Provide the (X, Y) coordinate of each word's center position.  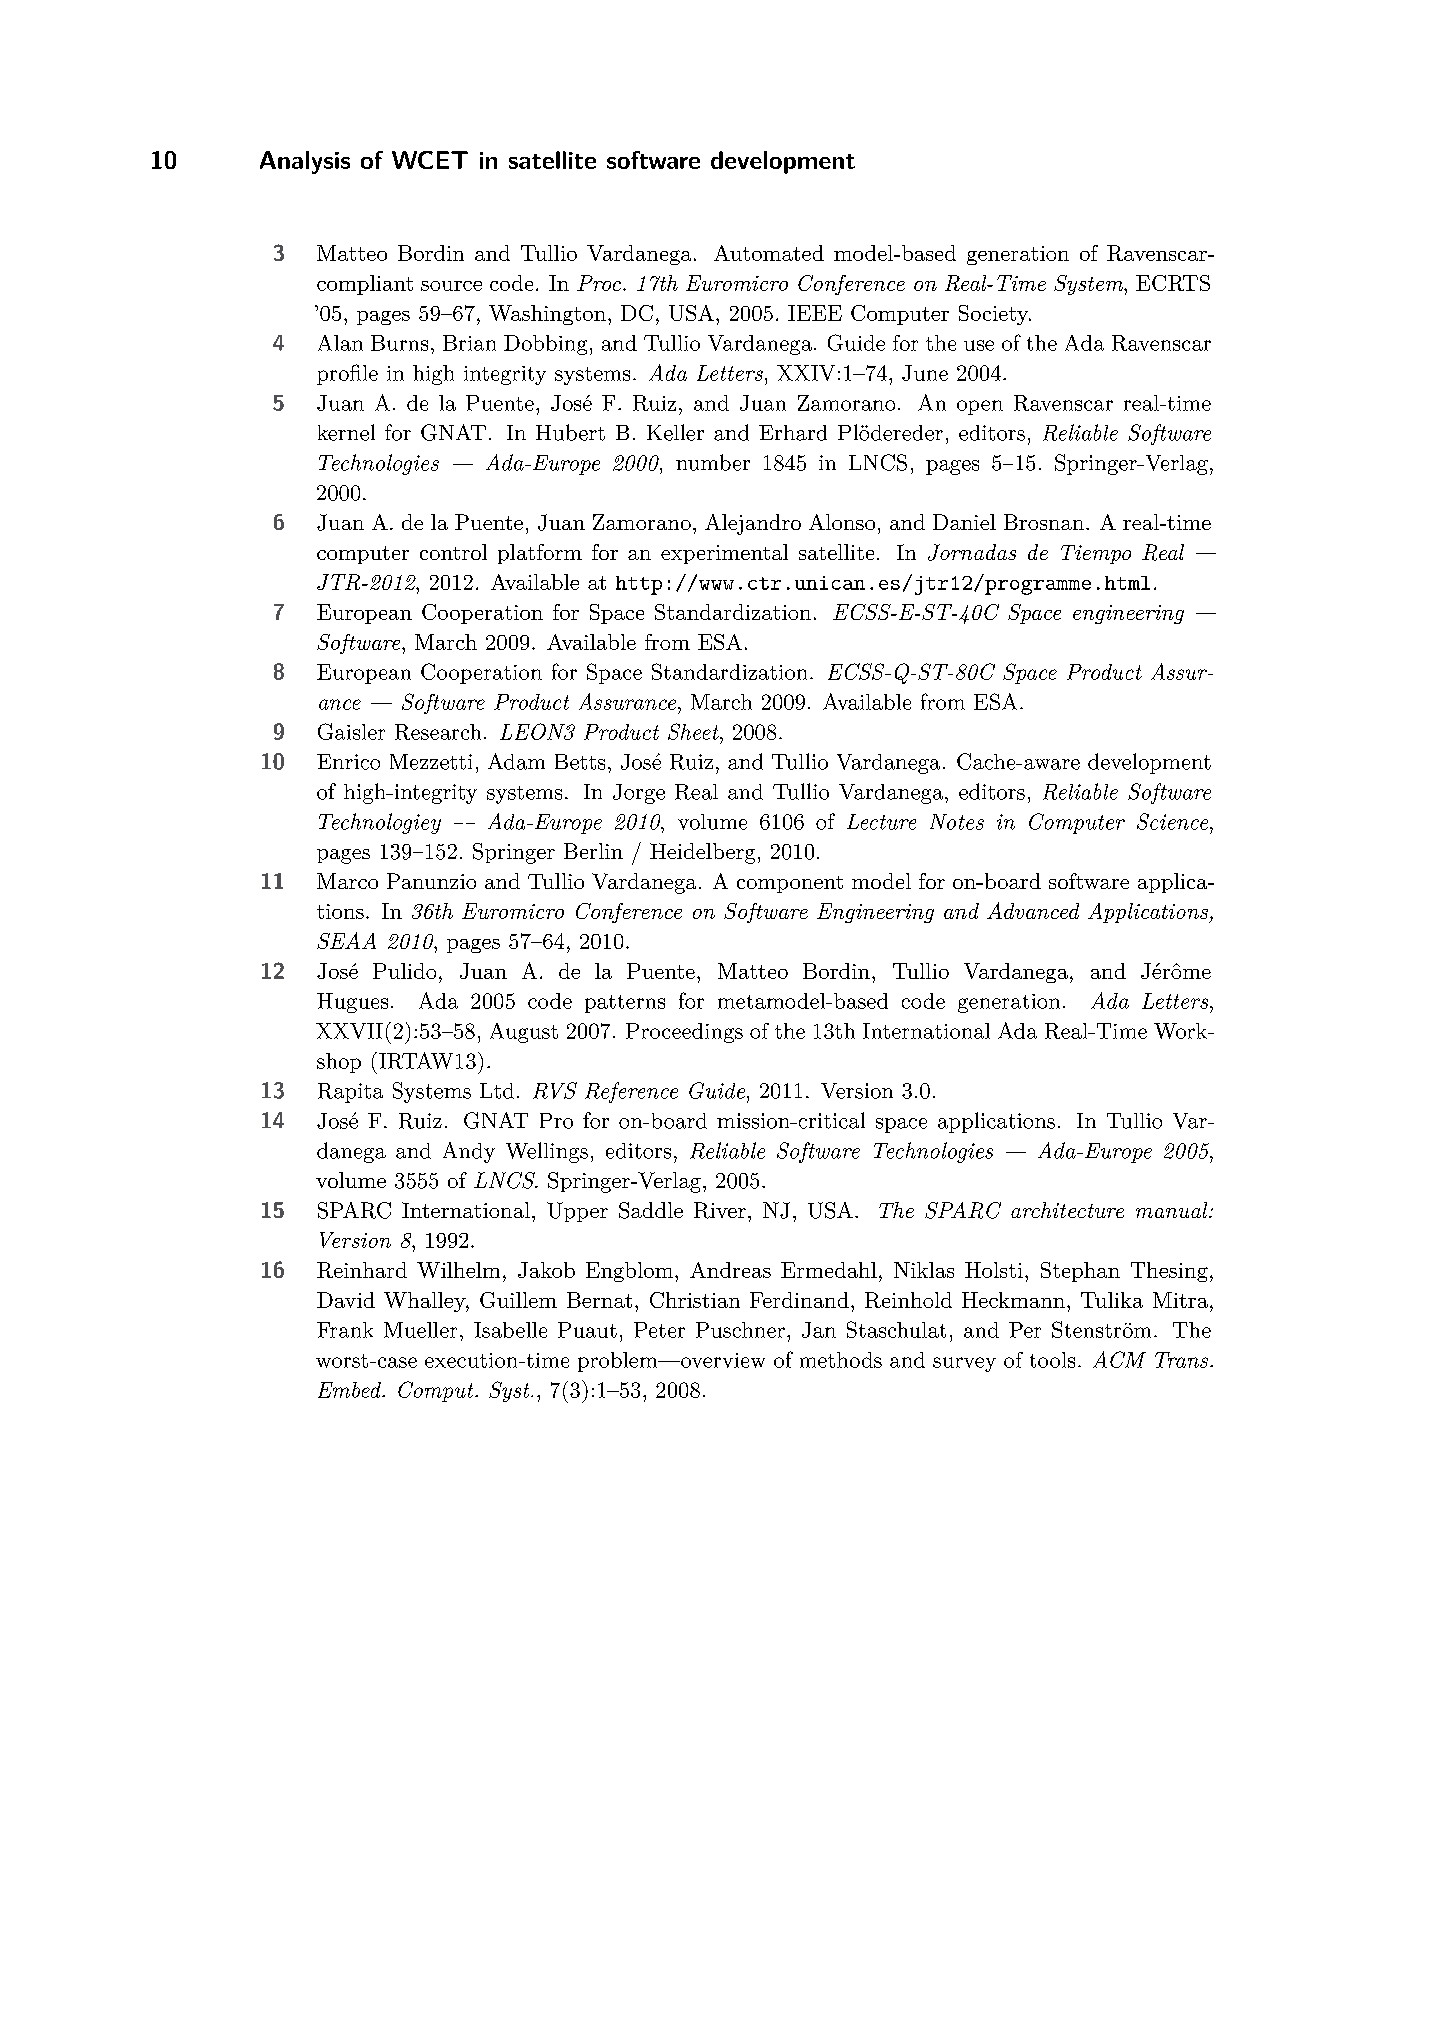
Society (994, 315)
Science (1174, 821)
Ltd (497, 1091)
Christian (695, 1300)
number (713, 462)
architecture (1067, 1210)
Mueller (420, 1330)
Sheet (694, 731)
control (453, 552)
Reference (631, 1092)
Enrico (348, 762)
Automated (769, 253)
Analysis (305, 162)
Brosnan (1044, 522)
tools (1052, 1360)
